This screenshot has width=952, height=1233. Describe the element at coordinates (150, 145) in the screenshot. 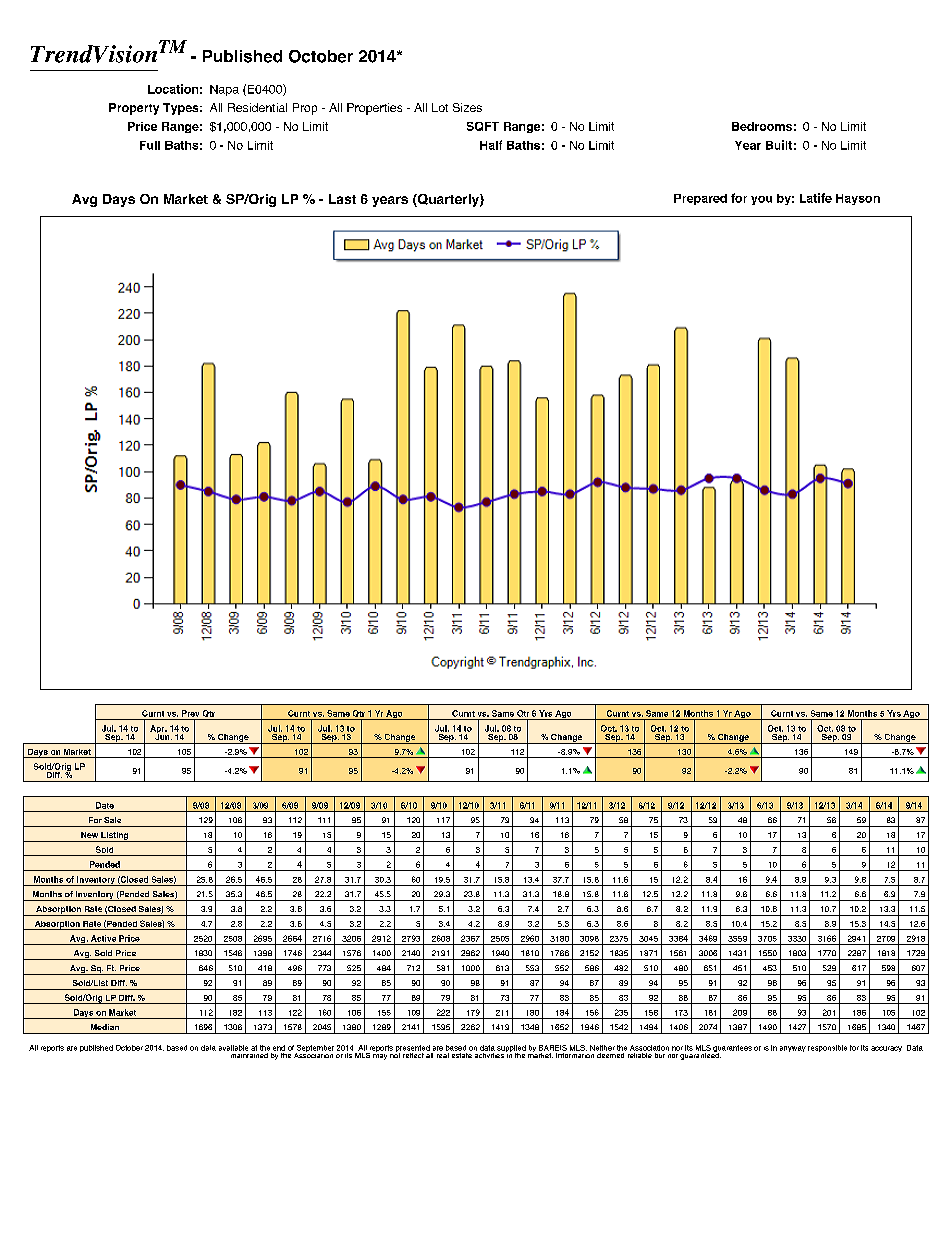

I see `Full` at that location.
